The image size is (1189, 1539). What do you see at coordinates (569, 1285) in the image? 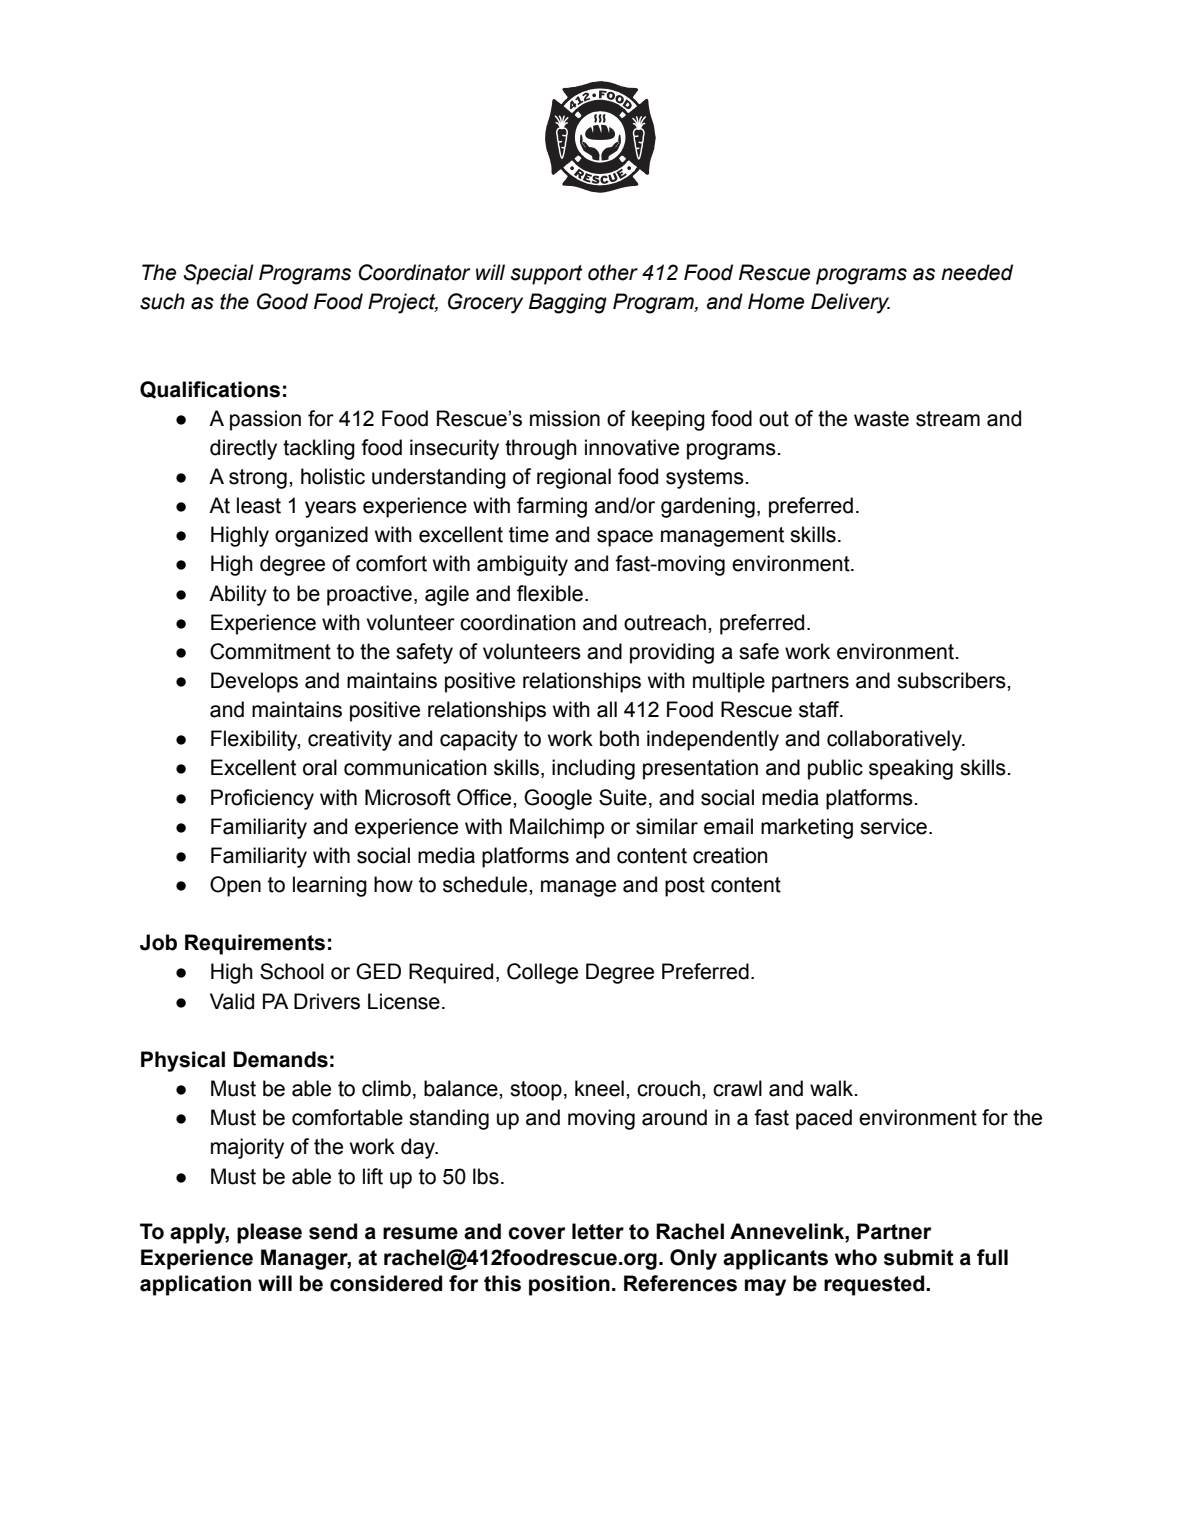
I see `position` at bounding box center [569, 1285].
